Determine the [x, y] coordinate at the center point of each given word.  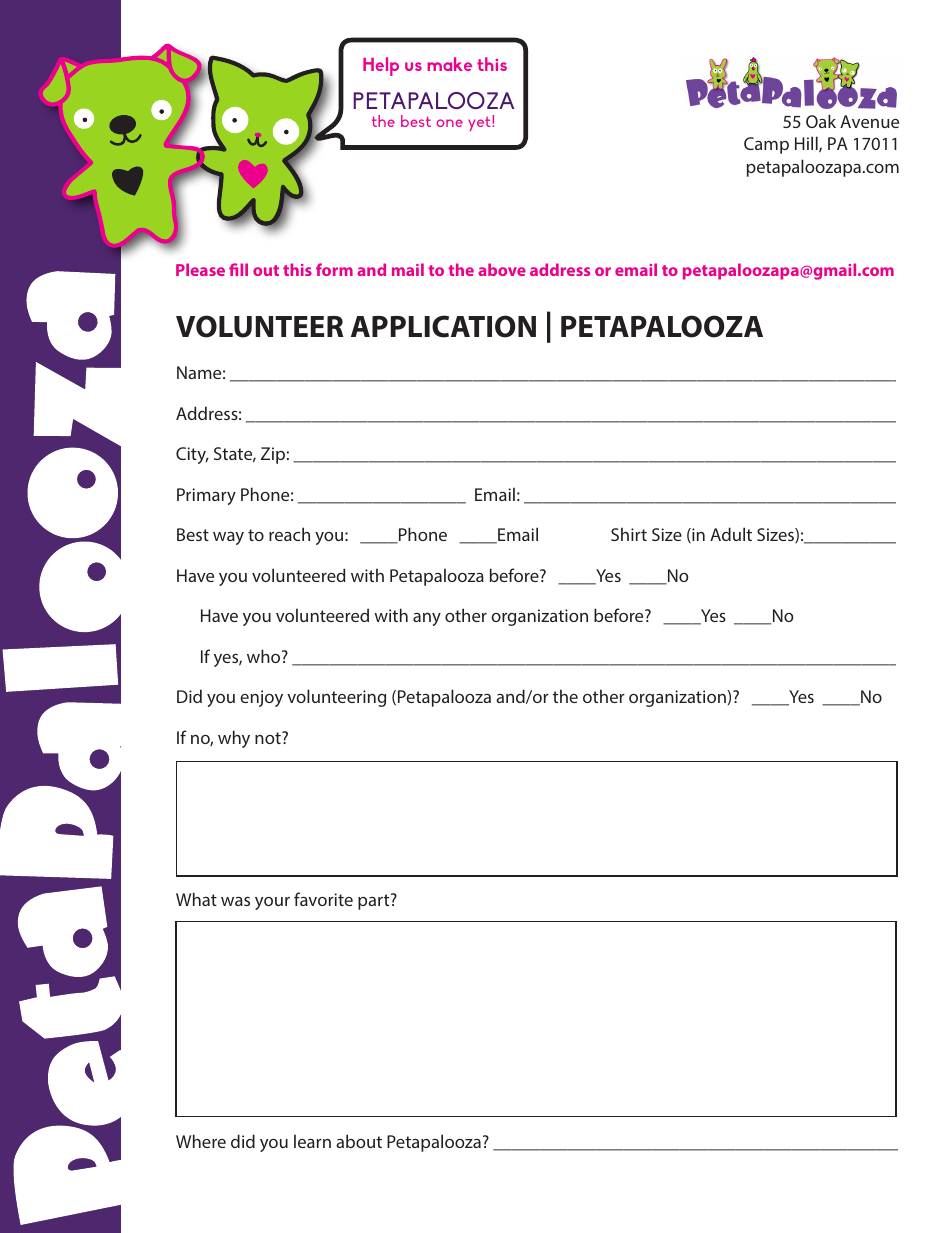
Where [201, 1141]
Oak [821, 121]
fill [238, 269]
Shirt [629, 534]
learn [312, 1141]
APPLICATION [443, 326]
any [427, 619]
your [272, 903]
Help [381, 66]
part [375, 901]
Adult [731, 534]
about [359, 1141]
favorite [323, 899]
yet [479, 124]
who [265, 656]
